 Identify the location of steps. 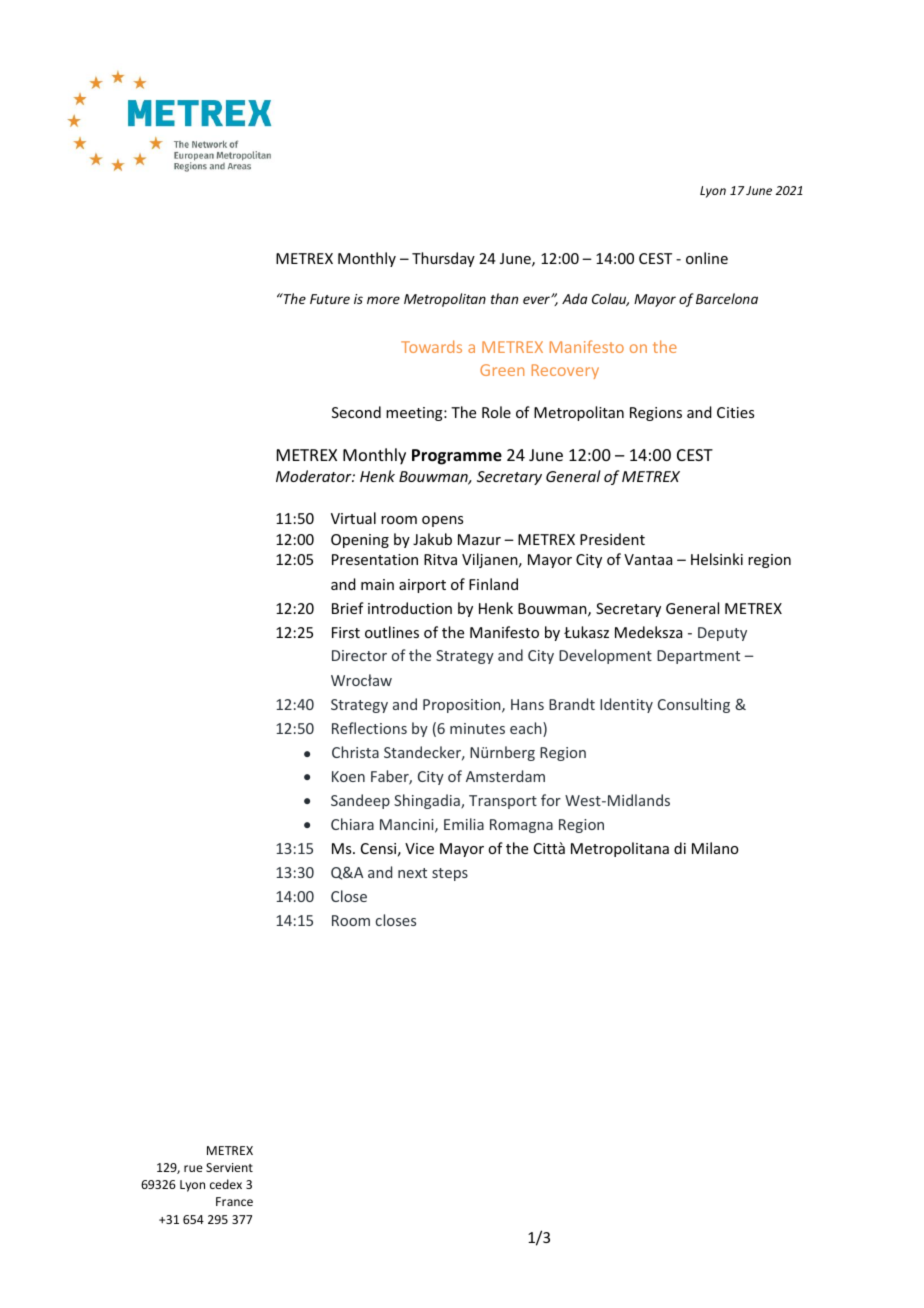
(450, 874).
